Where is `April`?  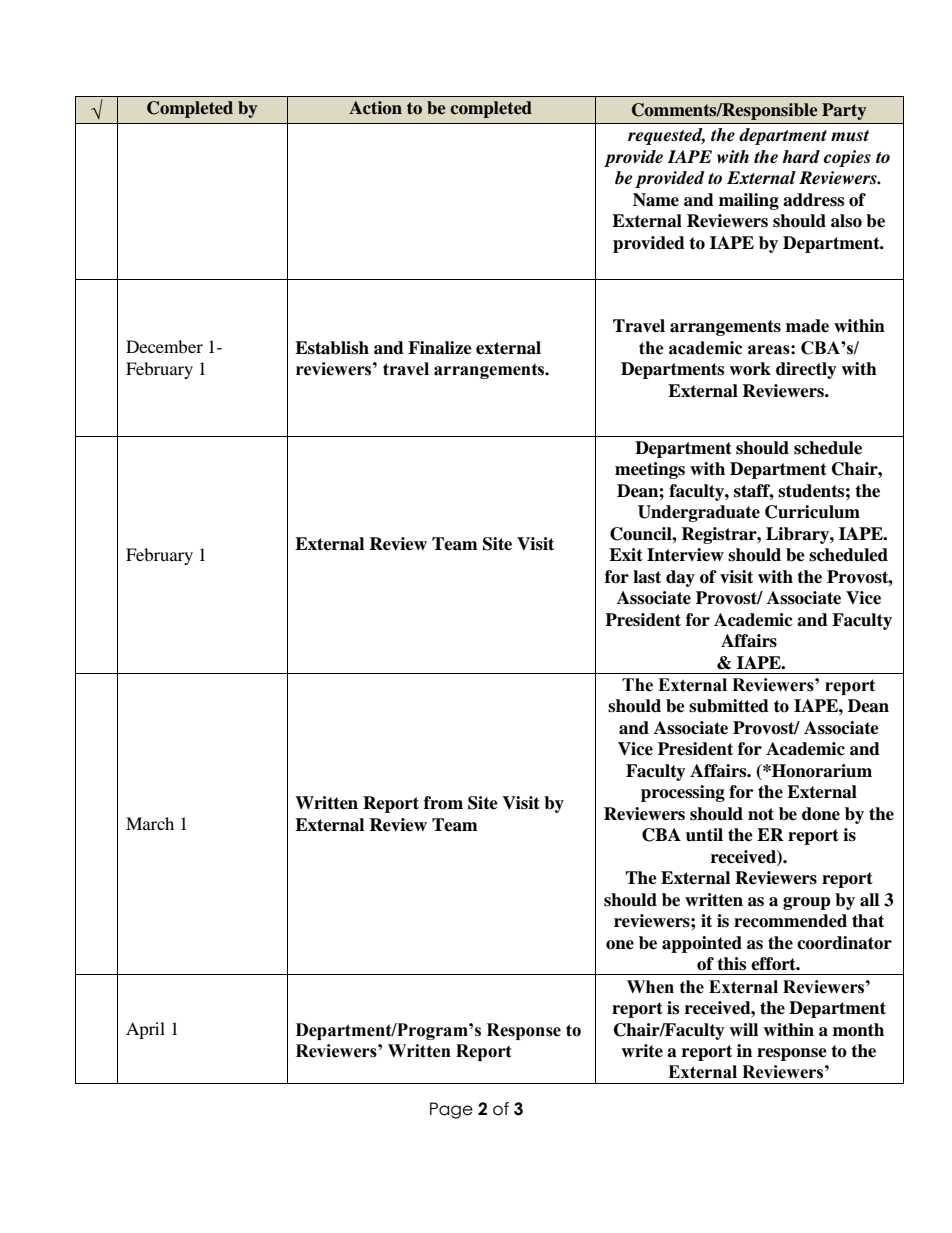
April is located at coordinates (145, 1030).
